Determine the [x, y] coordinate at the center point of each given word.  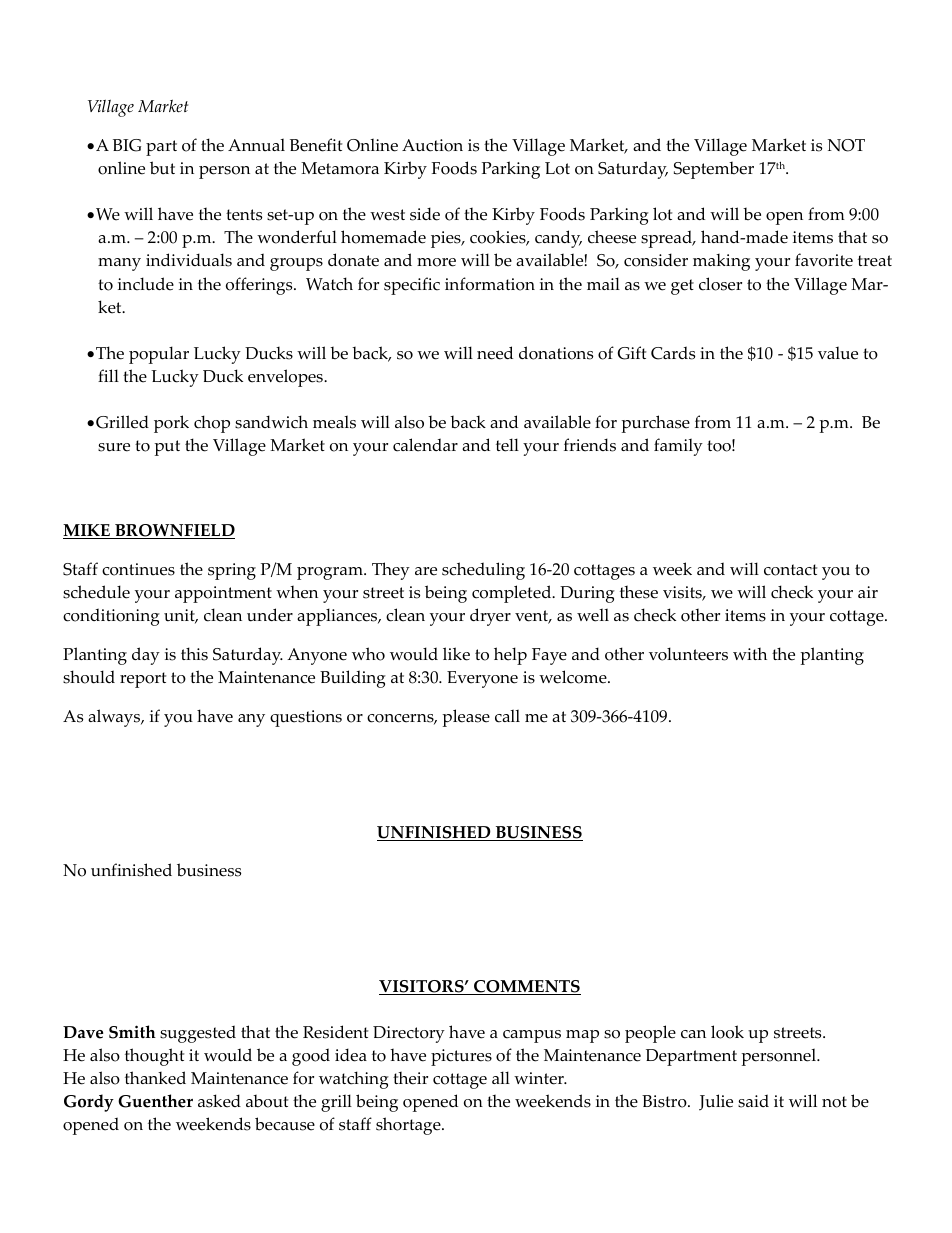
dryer [490, 617]
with [750, 653]
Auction [432, 145]
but [162, 168]
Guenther [155, 1101]
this [194, 654]
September [714, 170]
